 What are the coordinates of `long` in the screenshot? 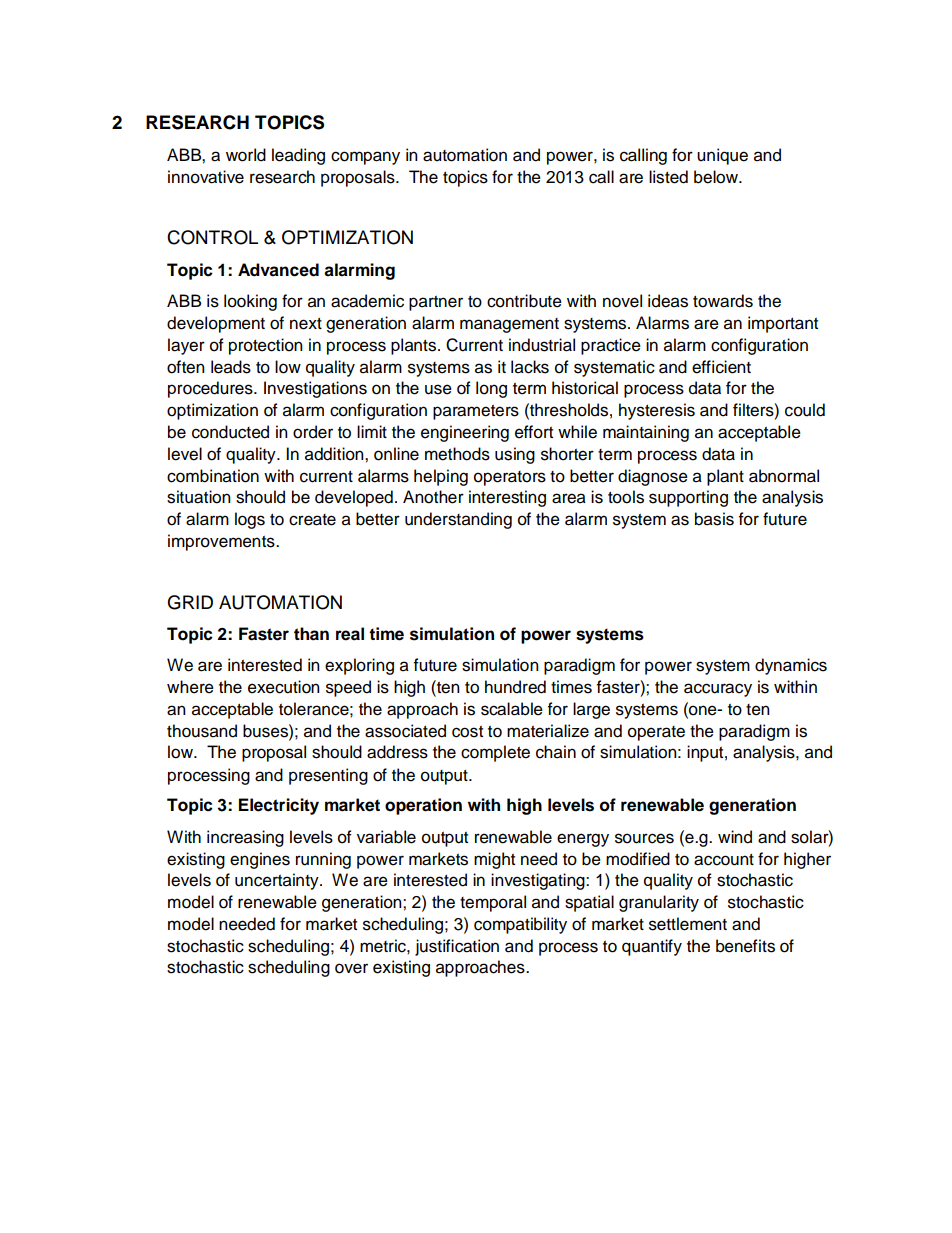 It's located at (491, 389).
